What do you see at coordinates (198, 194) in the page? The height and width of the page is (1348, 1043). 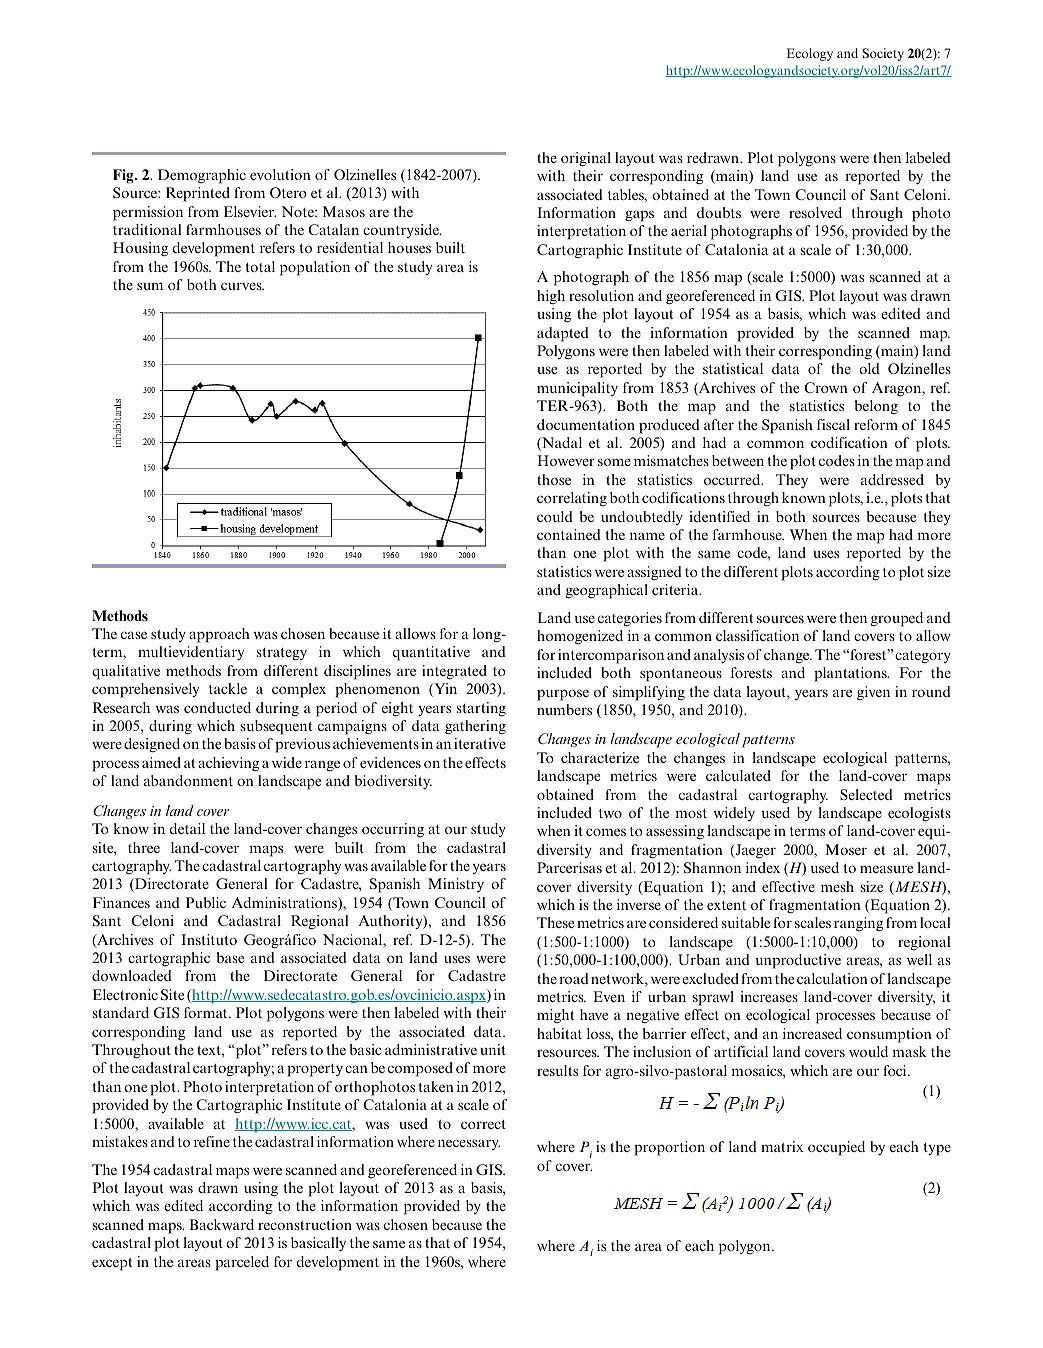 I see `Reprinted` at bounding box center [198, 194].
